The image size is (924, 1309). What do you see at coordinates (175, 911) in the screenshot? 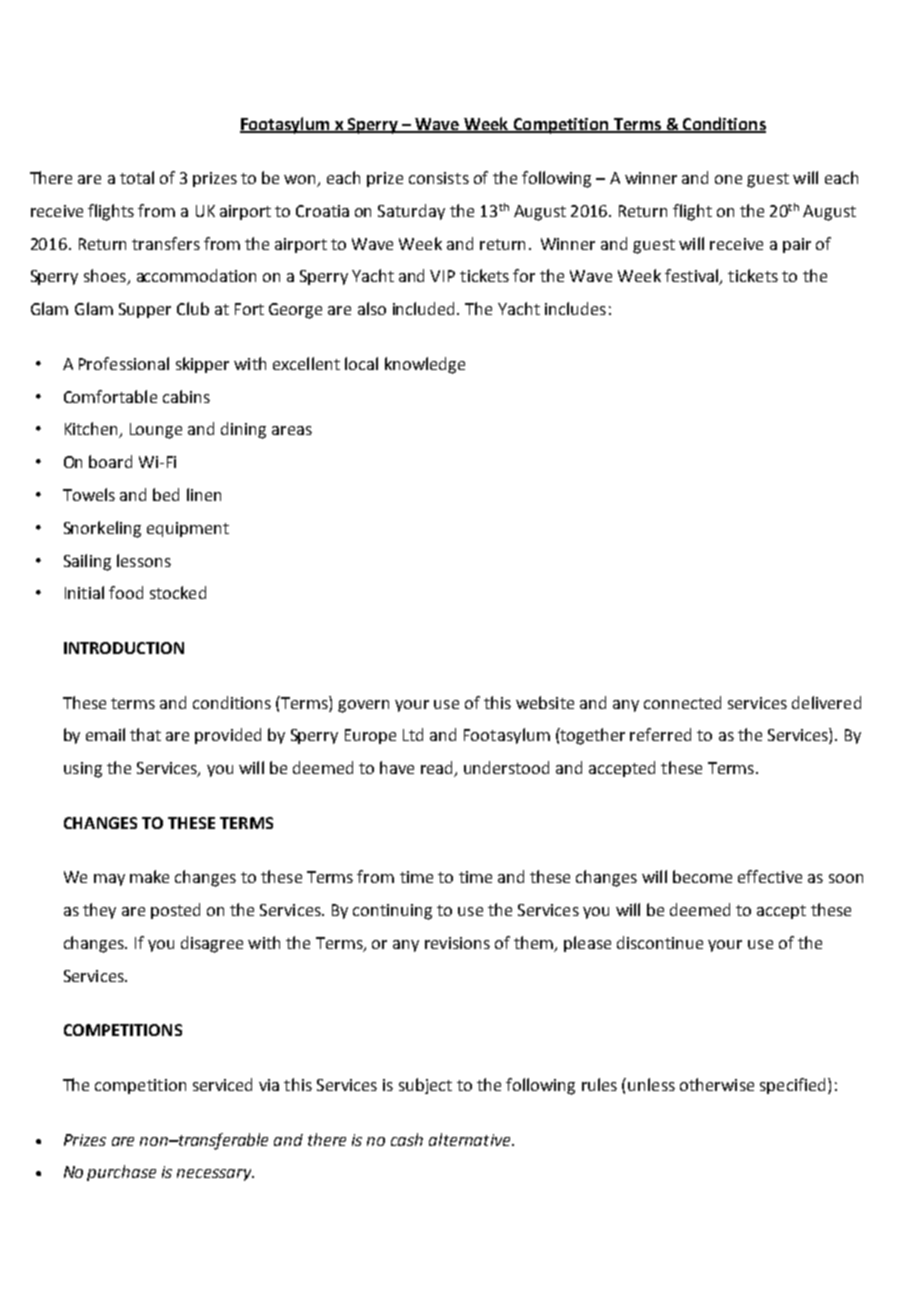
I see `posted` at bounding box center [175, 911].
